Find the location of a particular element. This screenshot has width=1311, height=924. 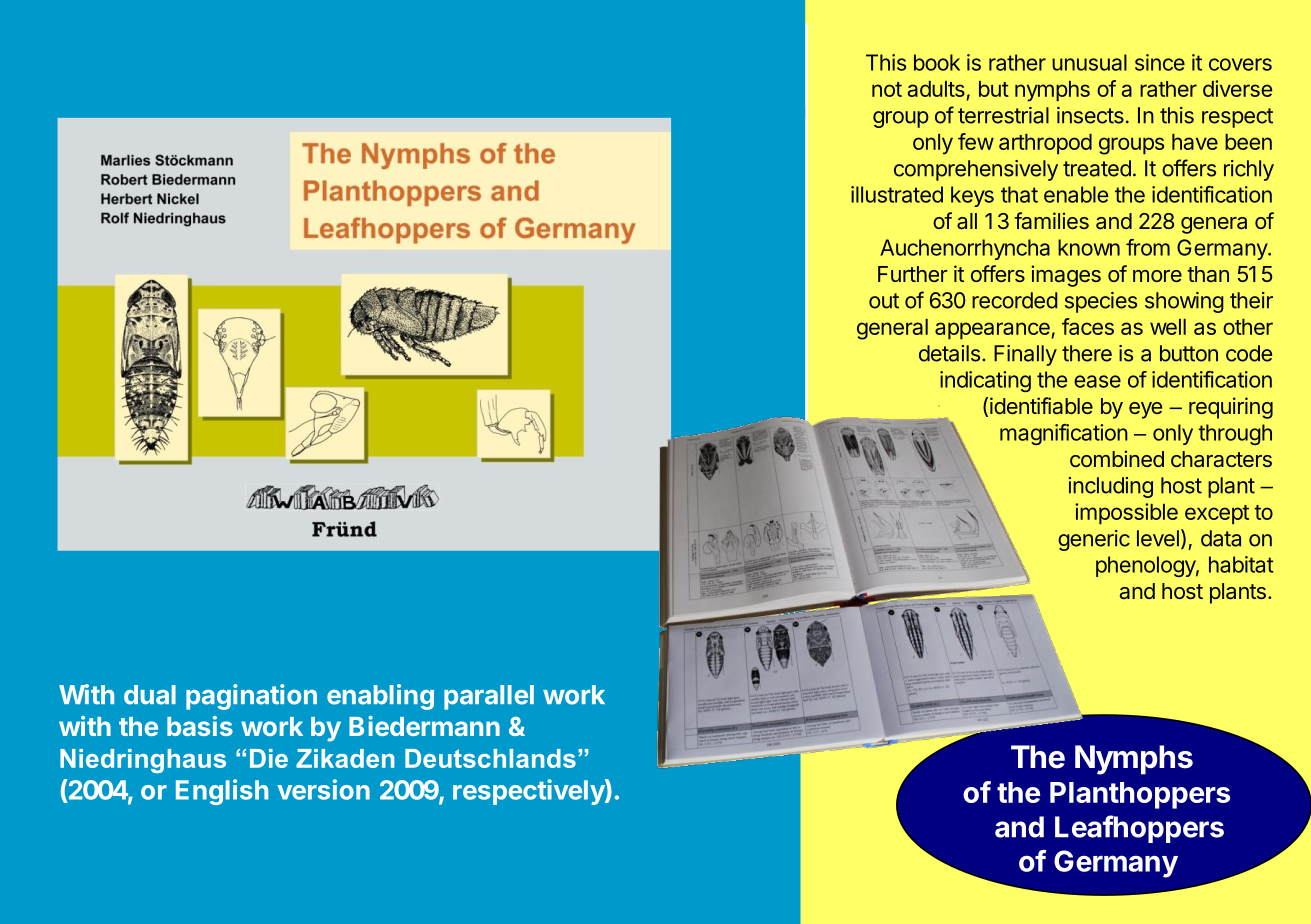

generic is located at coordinates (1094, 540).
